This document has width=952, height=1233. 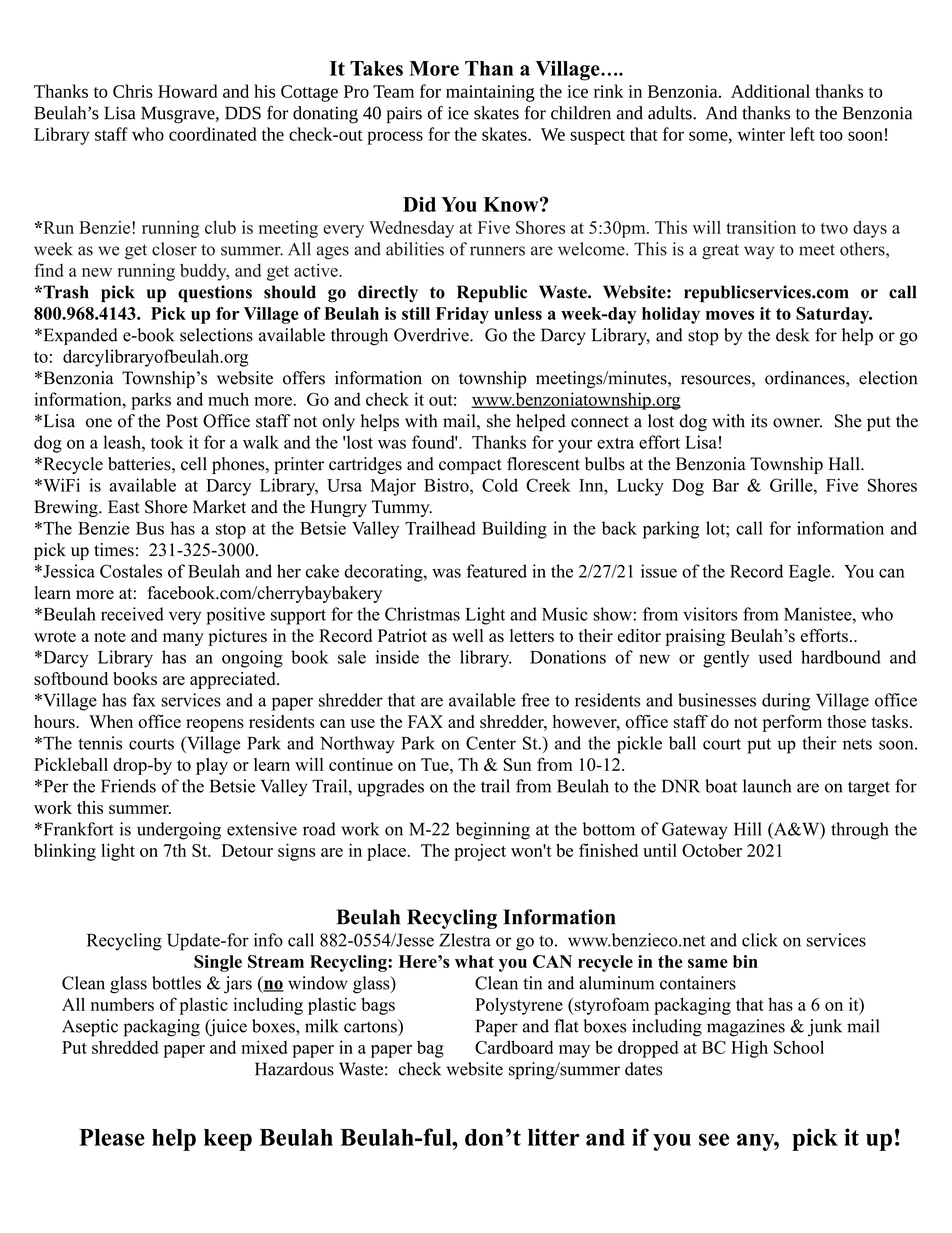 I want to click on received, so click(x=132, y=614).
